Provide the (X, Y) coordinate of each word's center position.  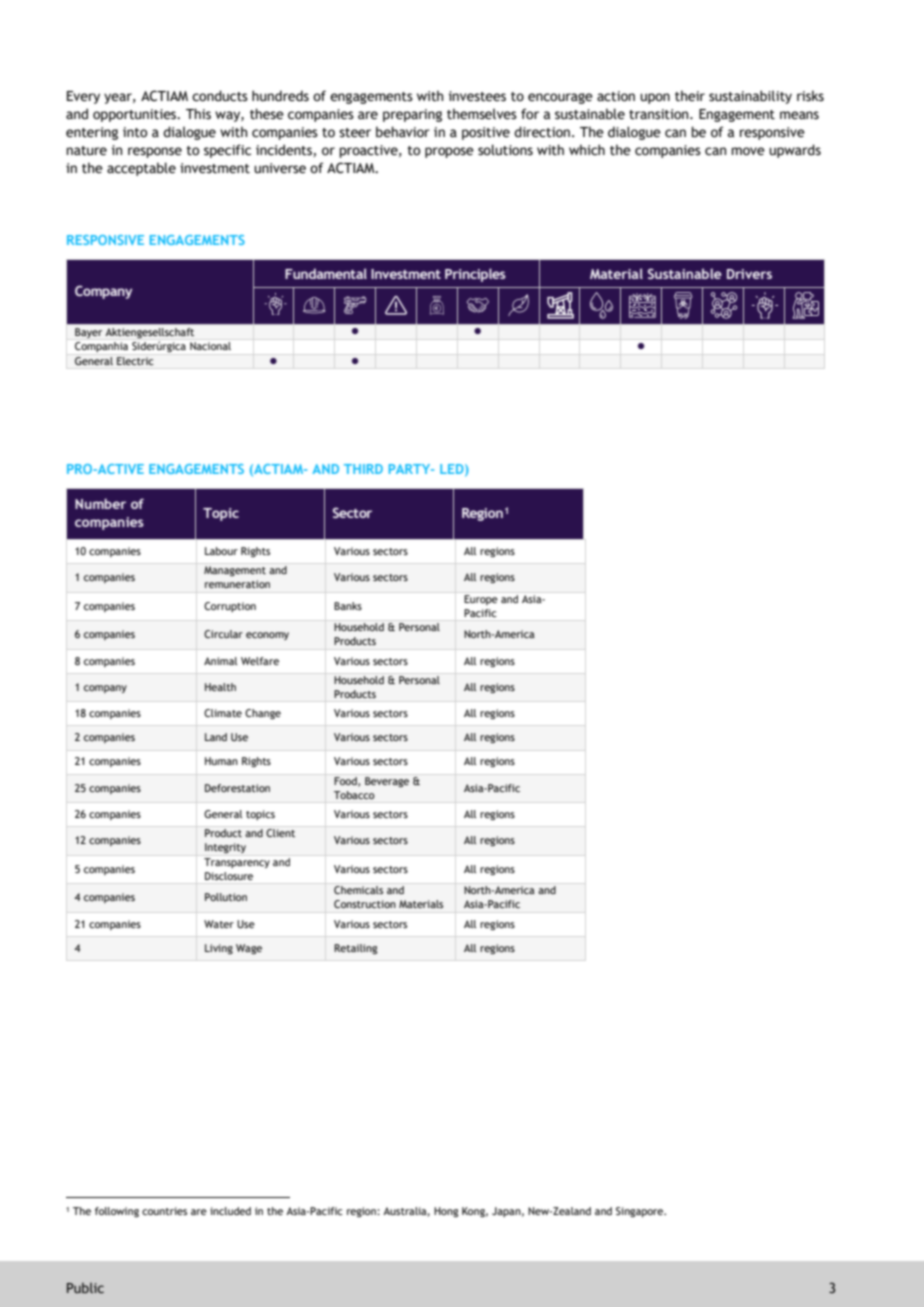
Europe (481, 600)
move (748, 151)
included (230, 1211)
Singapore (641, 1212)
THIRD (363, 469)
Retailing (356, 949)
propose (449, 152)
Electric (135, 361)
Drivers (749, 274)
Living (219, 949)
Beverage (387, 782)
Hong (446, 1212)
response (155, 152)
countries (164, 1211)
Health (220, 687)
